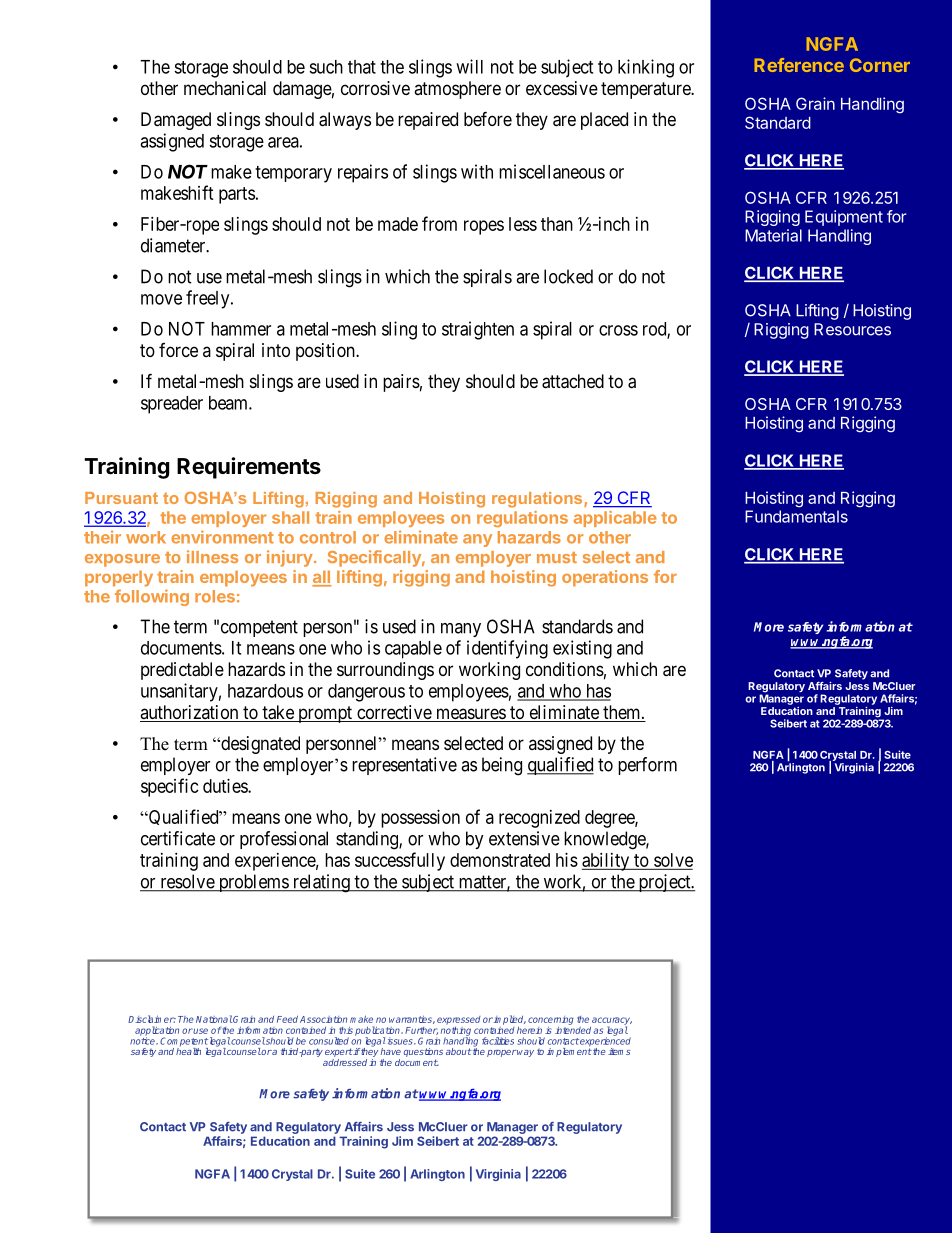 The height and width of the screenshot is (1233, 952). I want to click on Reference, so click(799, 65).
